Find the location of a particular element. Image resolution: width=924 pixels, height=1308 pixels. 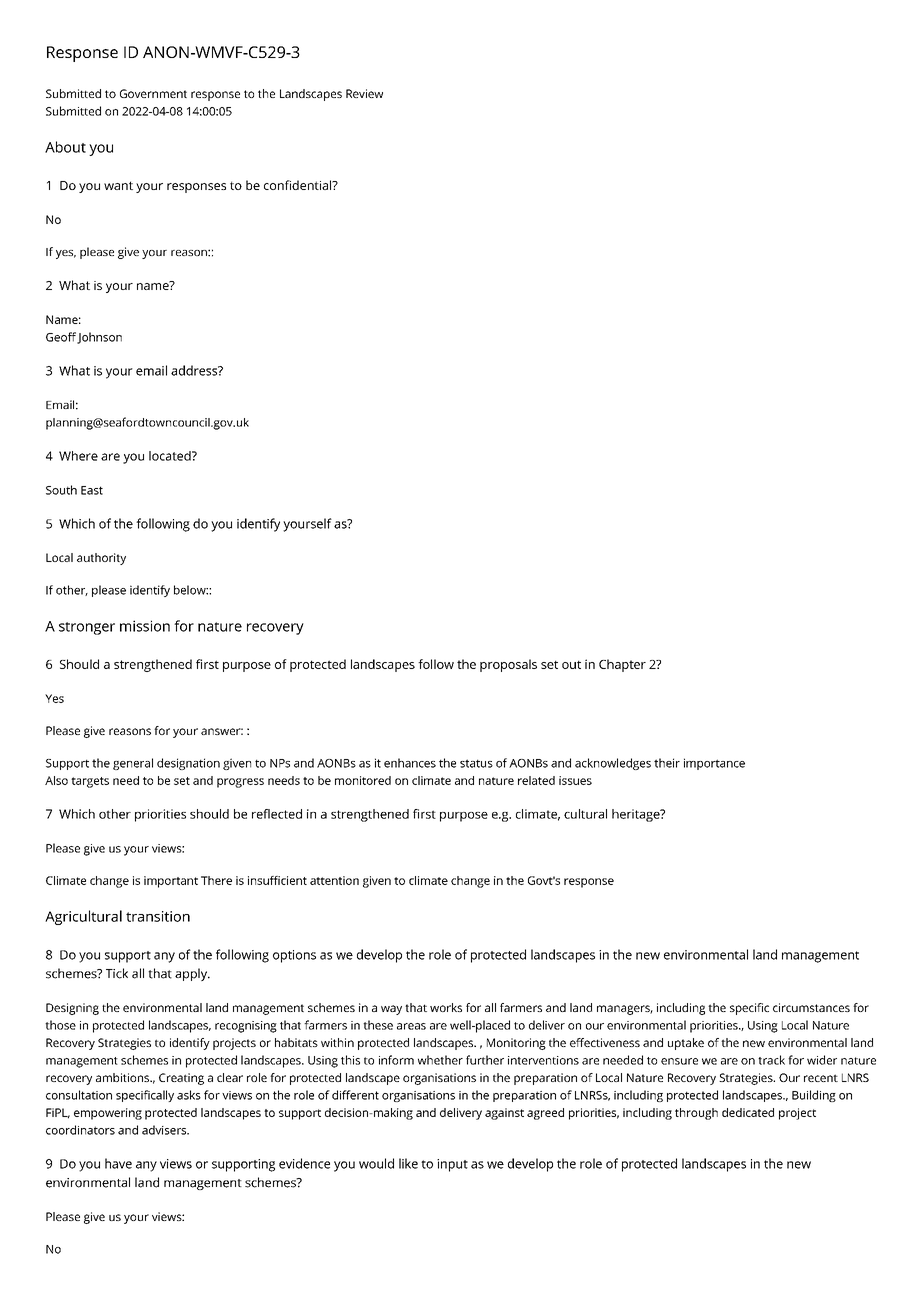

address is located at coordinates (195, 370).
